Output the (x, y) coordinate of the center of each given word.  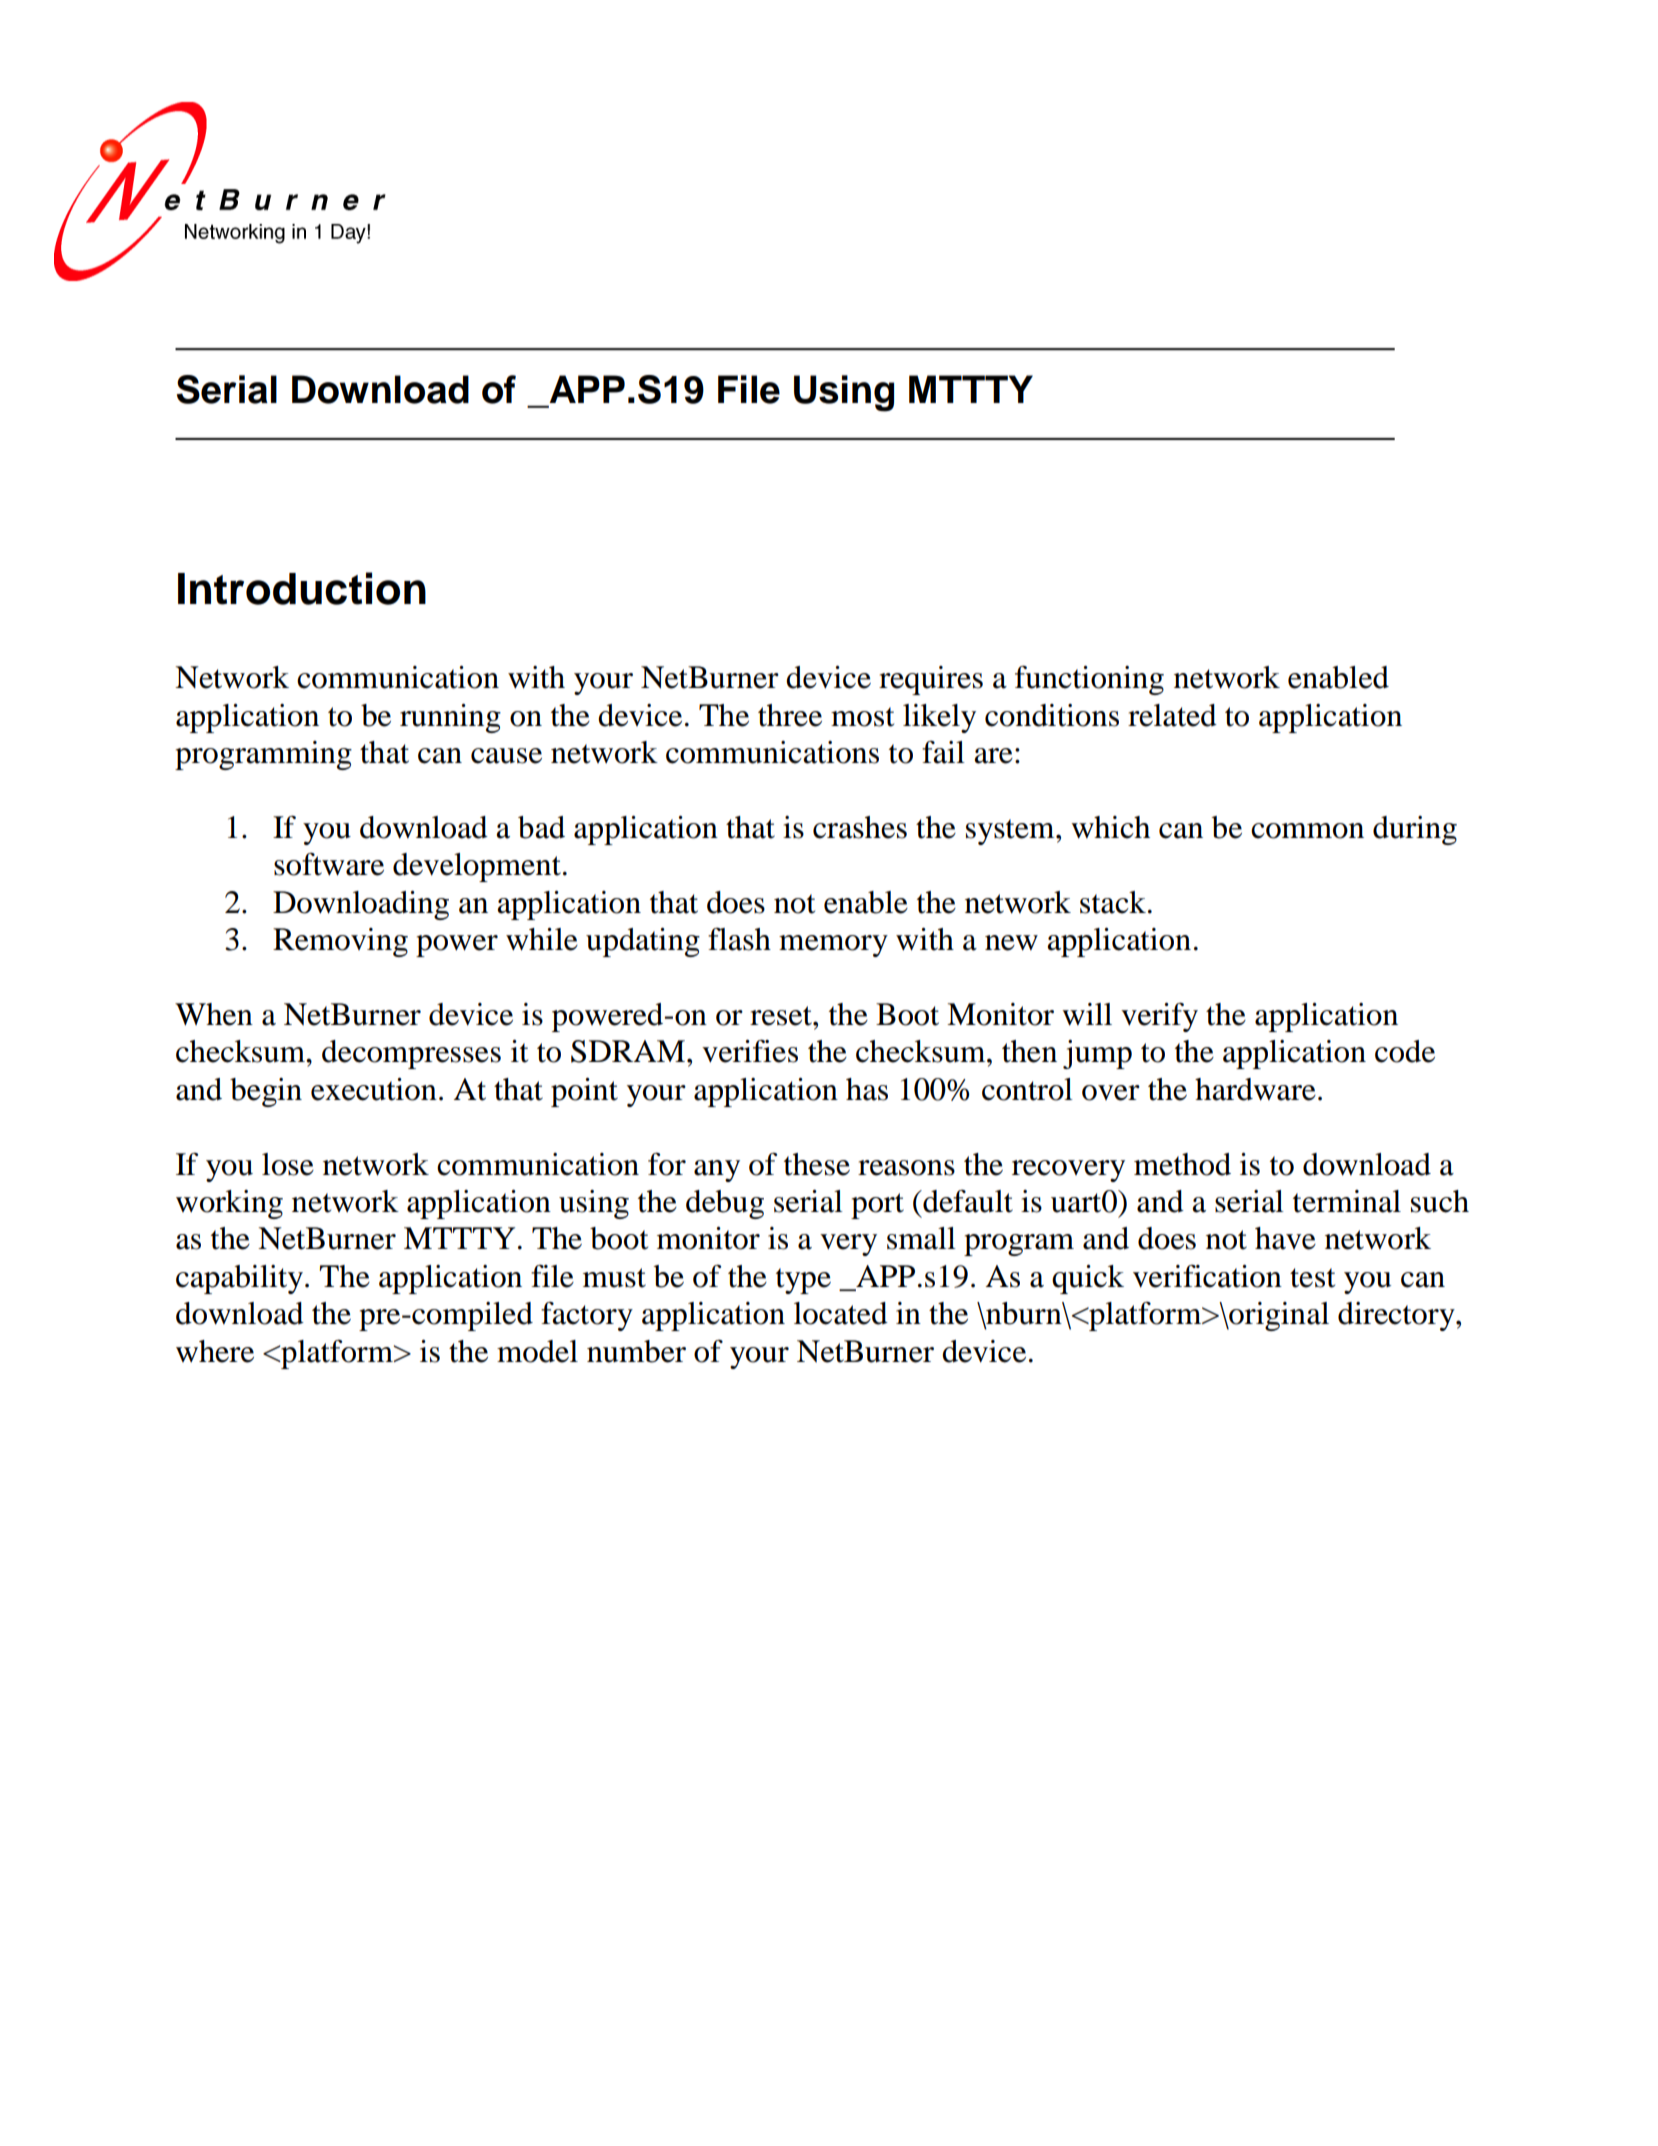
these (817, 1164)
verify (1159, 1017)
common (1307, 831)
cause (506, 756)
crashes (860, 827)
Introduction (302, 588)
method (1182, 1164)
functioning (1089, 680)
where (215, 1351)
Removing (340, 942)
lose (288, 1164)
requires (931, 680)
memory (833, 946)
